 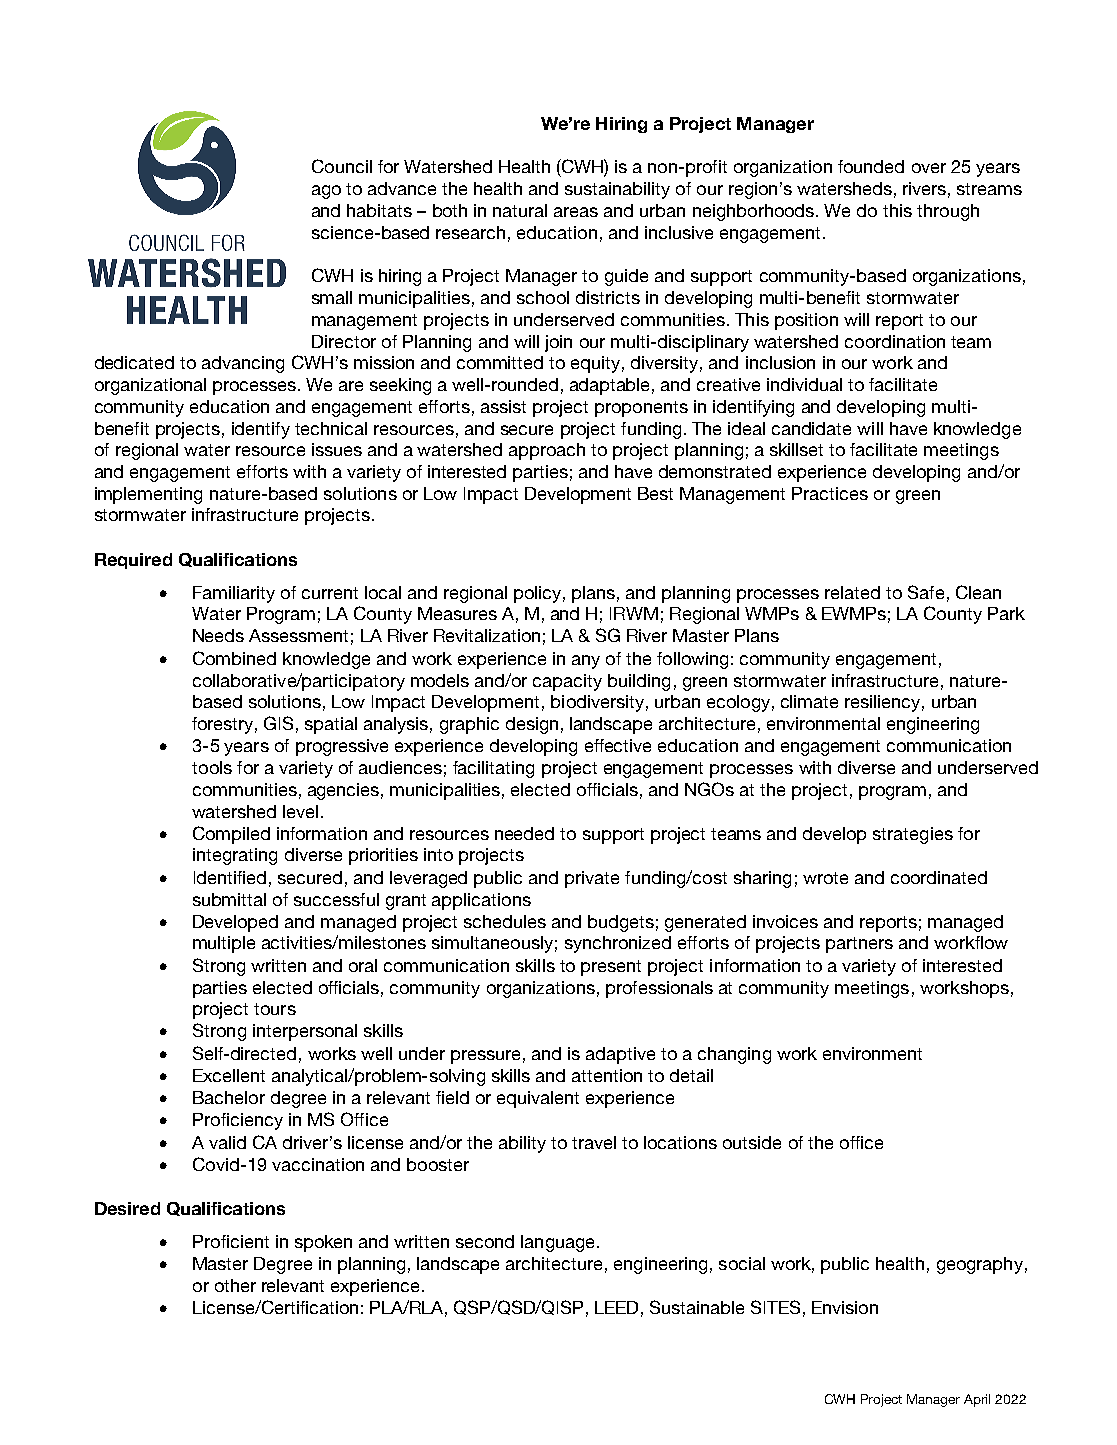 What do you see at coordinates (326, 192) in the page?
I see `ago` at bounding box center [326, 192].
